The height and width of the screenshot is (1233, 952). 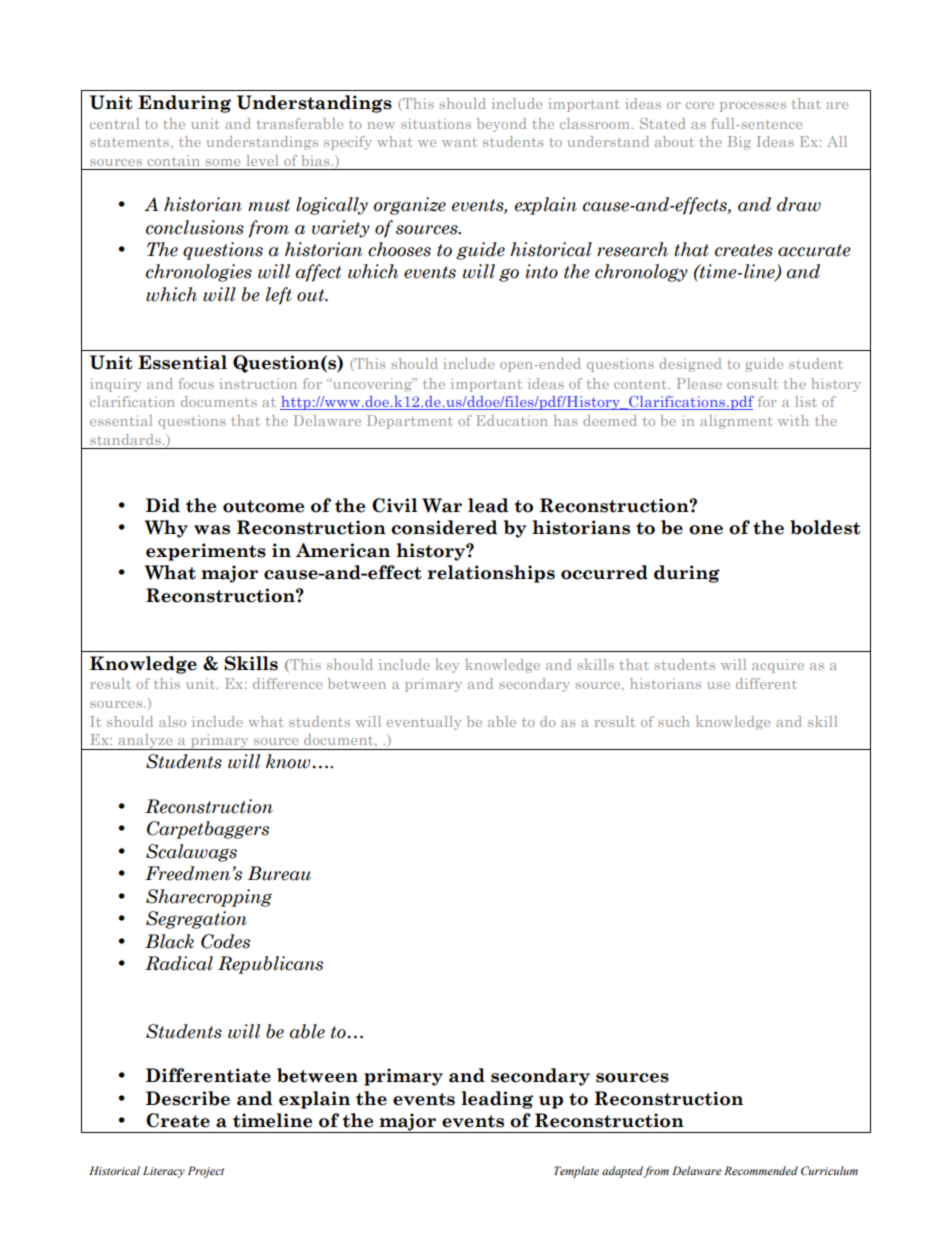 What do you see at coordinates (739, 143) in the screenshot?
I see `Big` at bounding box center [739, 143].
